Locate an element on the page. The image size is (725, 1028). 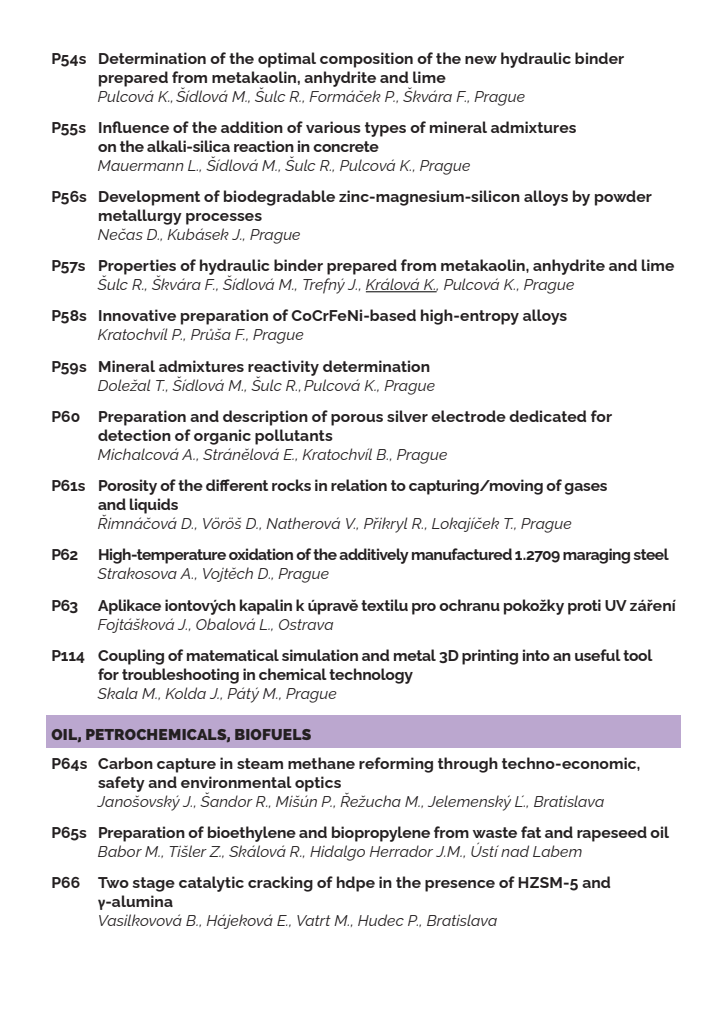
dedicated is located at coordinates (547, 416).
